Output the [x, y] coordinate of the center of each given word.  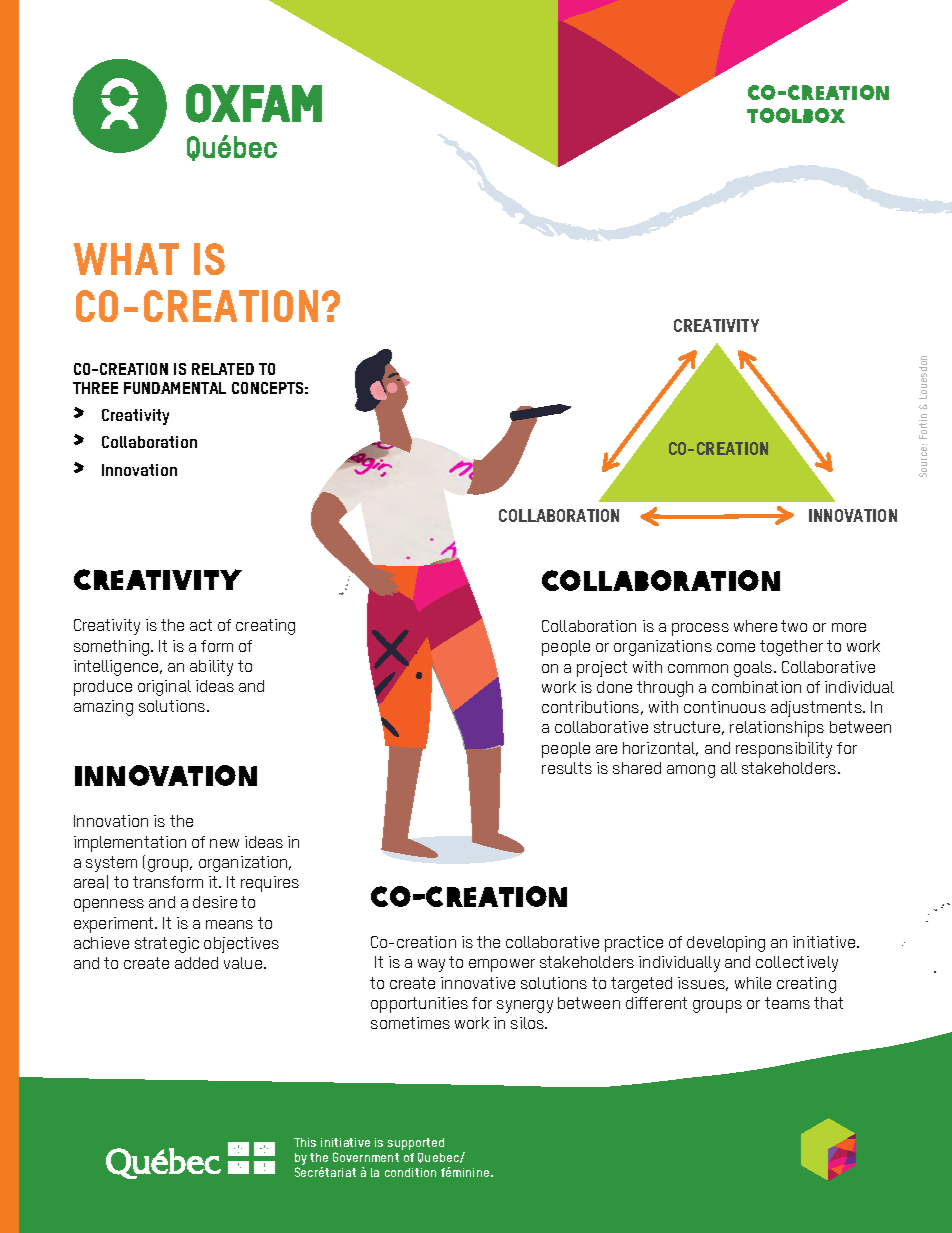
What [126, 259]
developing [726, 944]
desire [215, 902]
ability [211, 668]
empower [502, 965]
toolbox [796, 115]
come [736, 647]
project [602, 669]
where [755, 626]
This [305, 1142]
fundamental [175, 388]
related [223, 369]
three [95, 388]
